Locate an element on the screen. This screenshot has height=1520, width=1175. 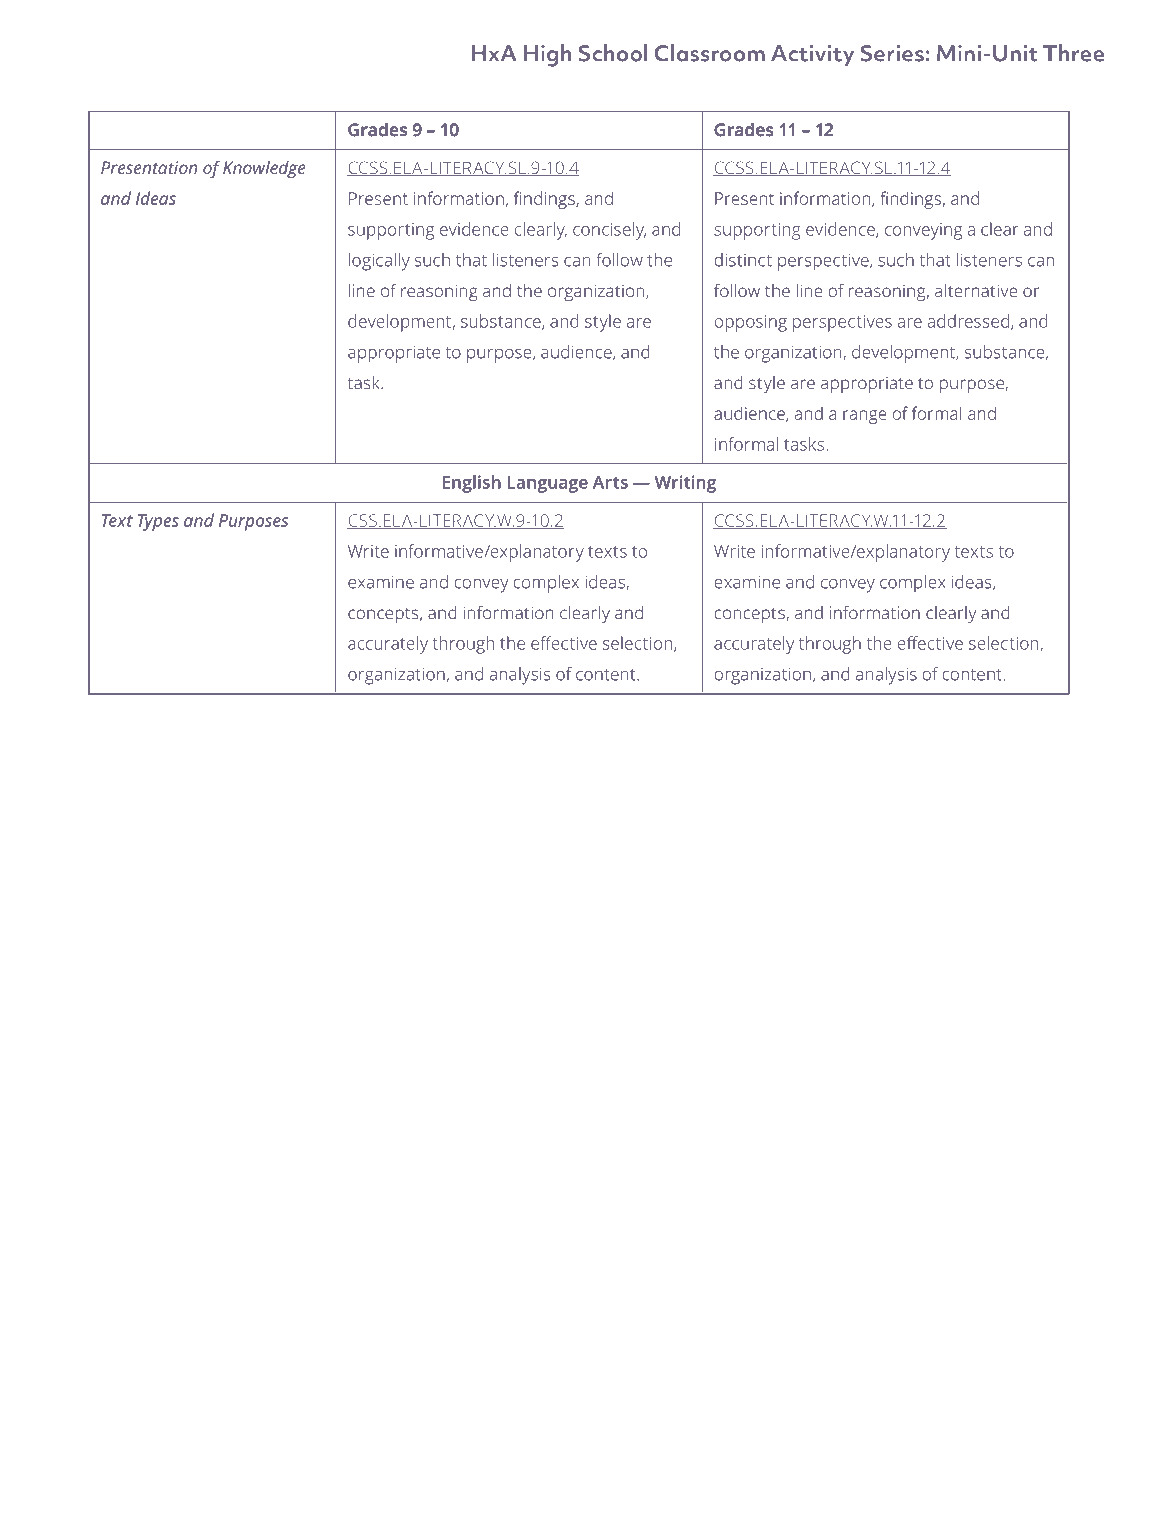
addressed is located at coordinates (968, 321).
